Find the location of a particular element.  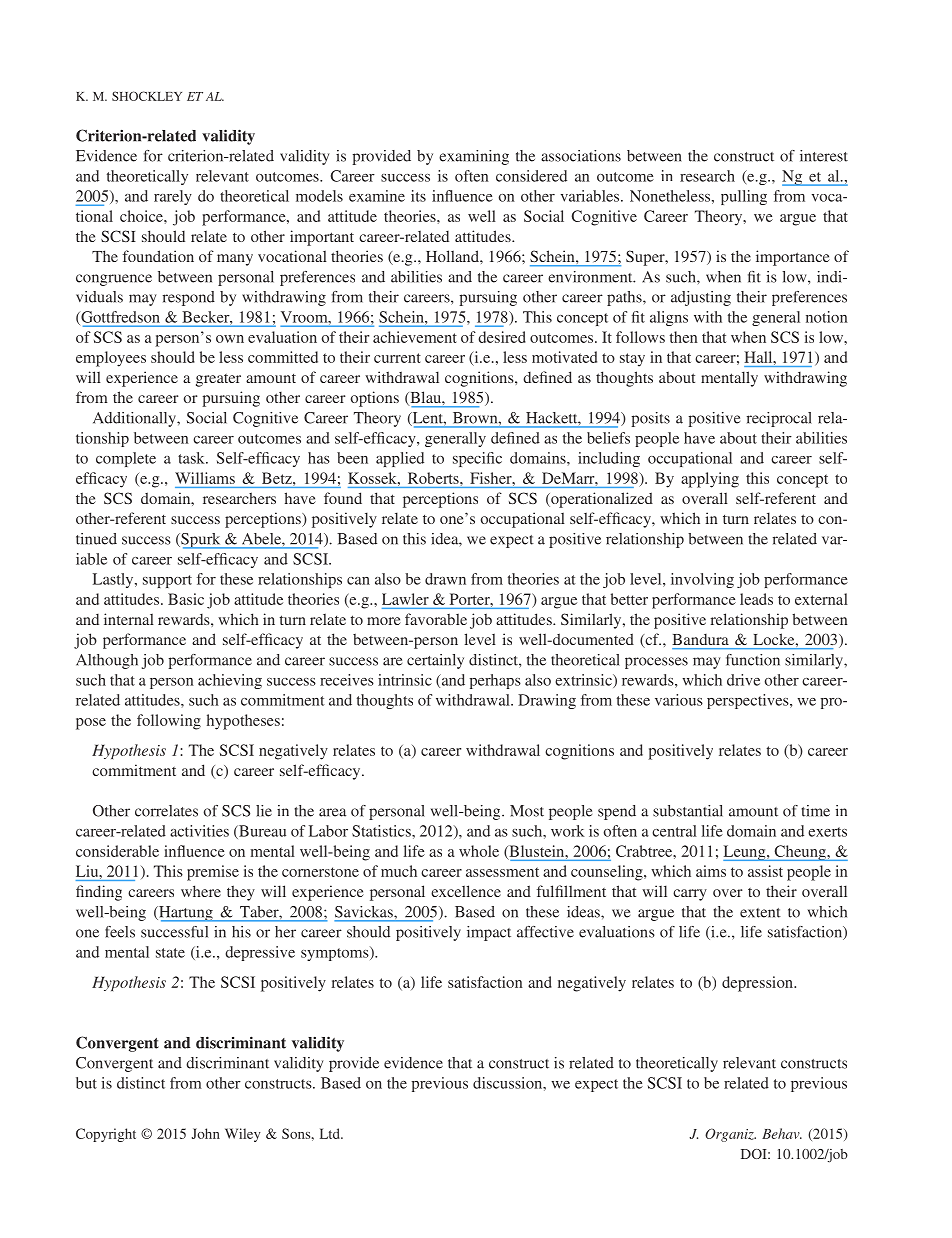

Ltd is located at coordinates (331, 1133).
